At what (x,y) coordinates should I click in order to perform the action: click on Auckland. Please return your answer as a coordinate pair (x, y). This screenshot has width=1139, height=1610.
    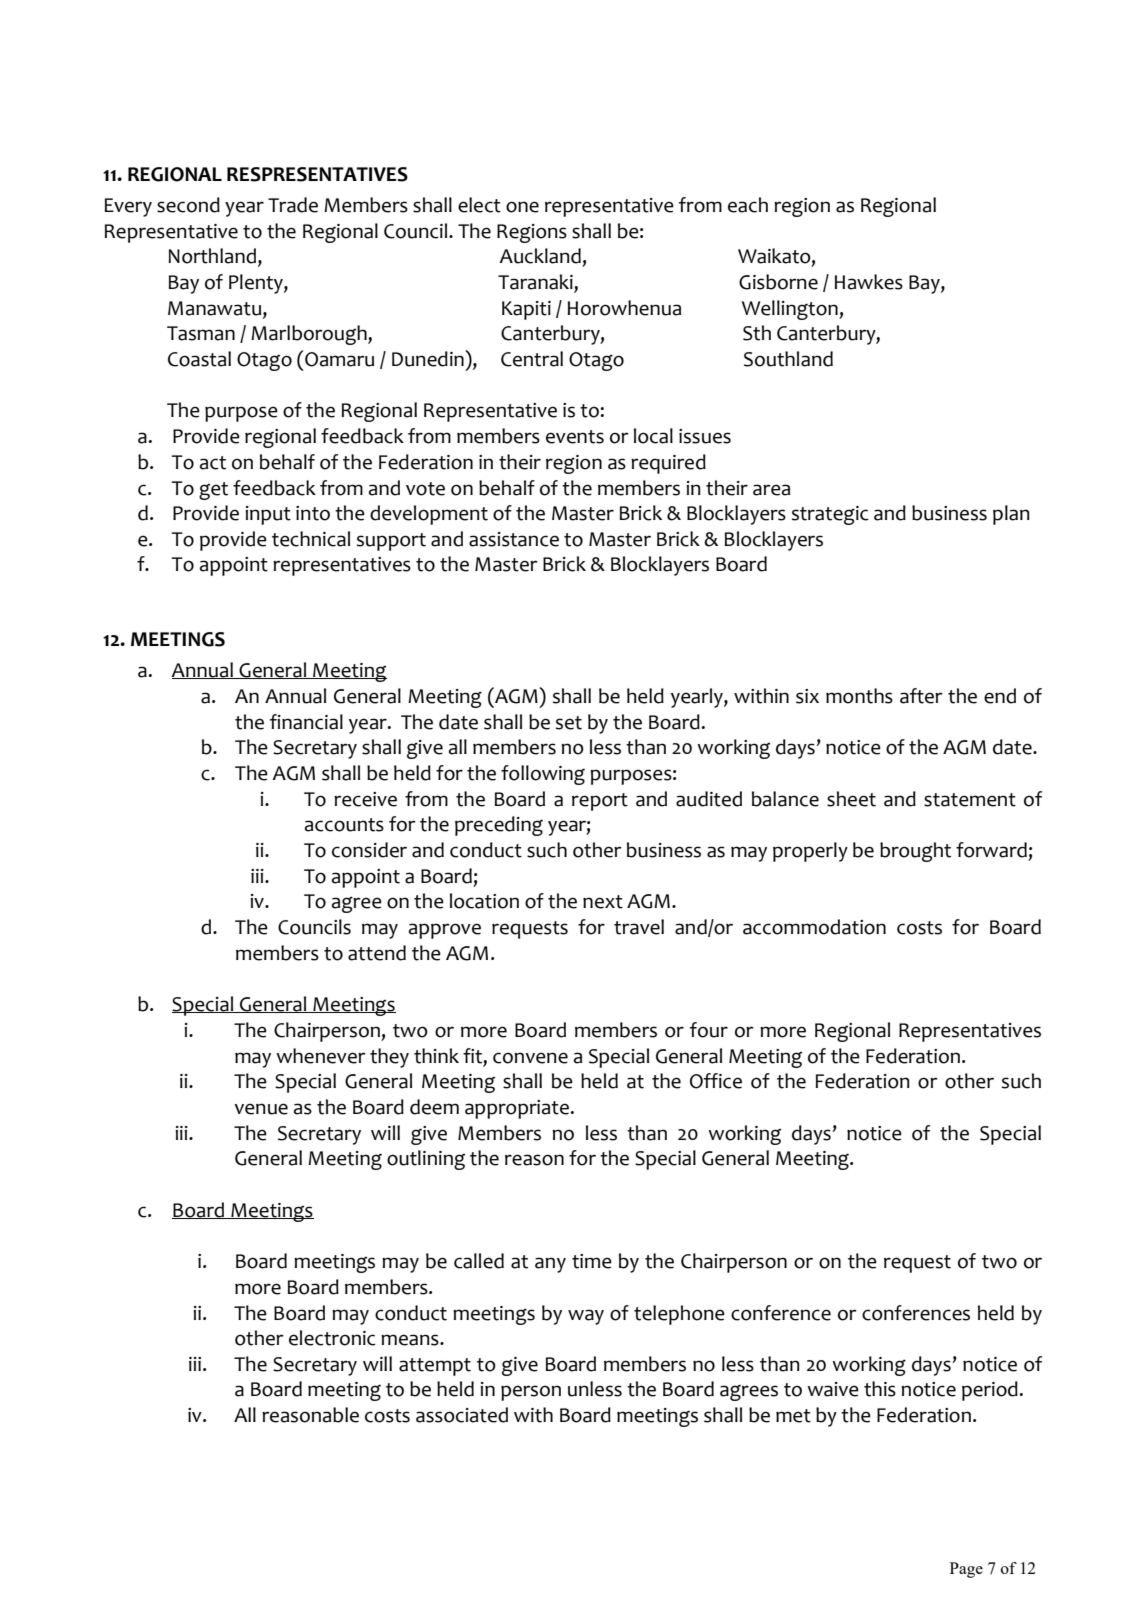
    Looking at the image, I should click on (540, 256).
